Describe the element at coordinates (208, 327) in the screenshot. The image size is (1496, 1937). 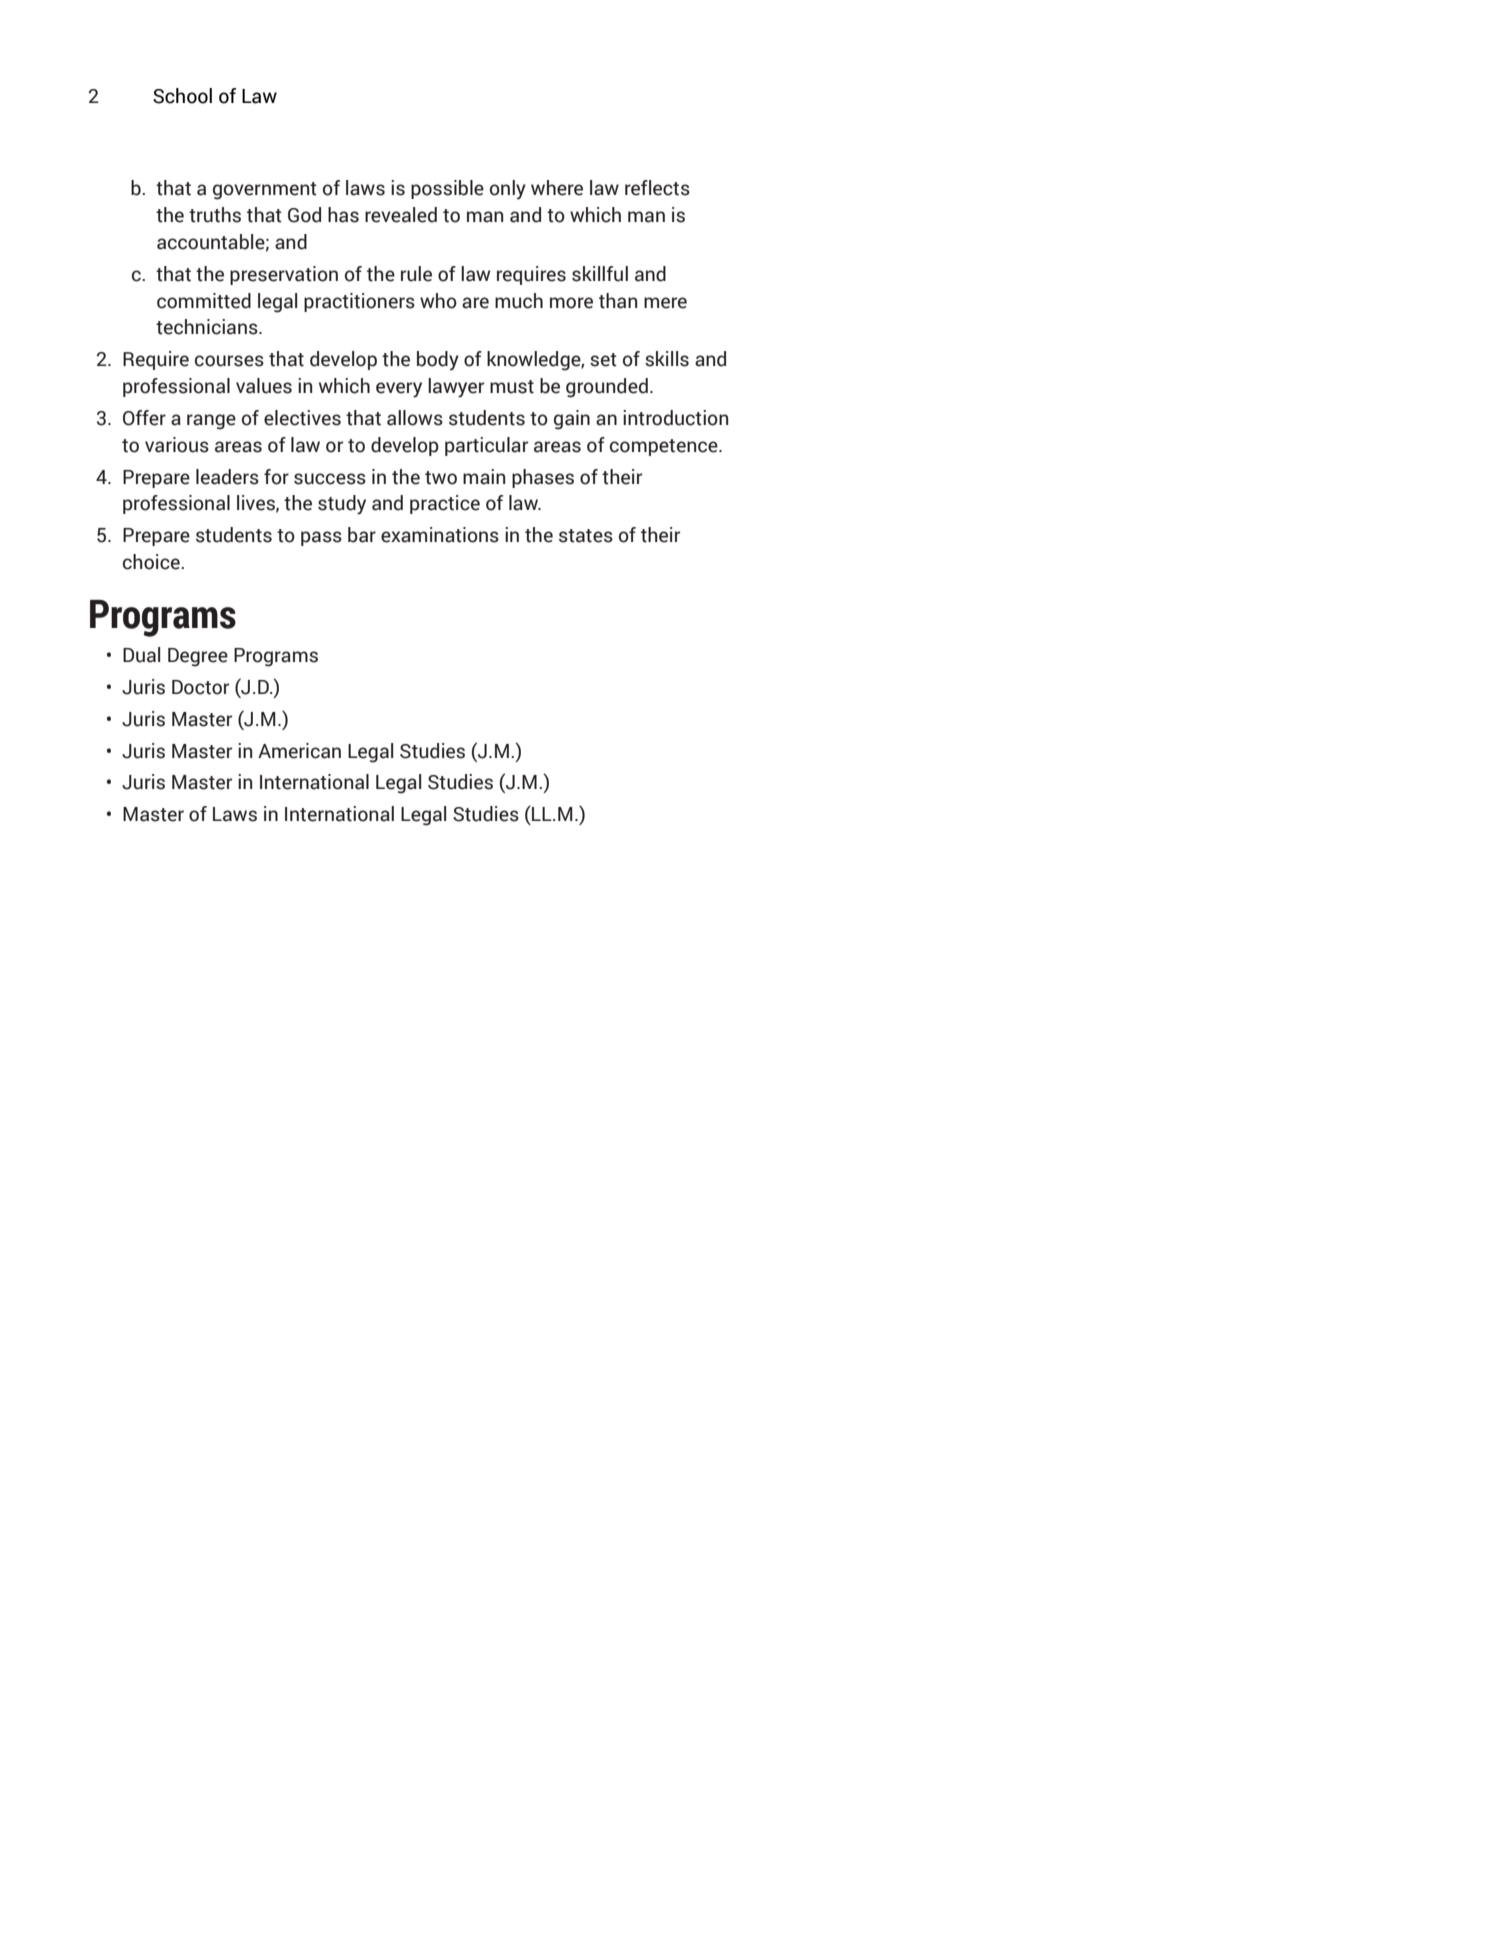
I see `technicians` at that location.
